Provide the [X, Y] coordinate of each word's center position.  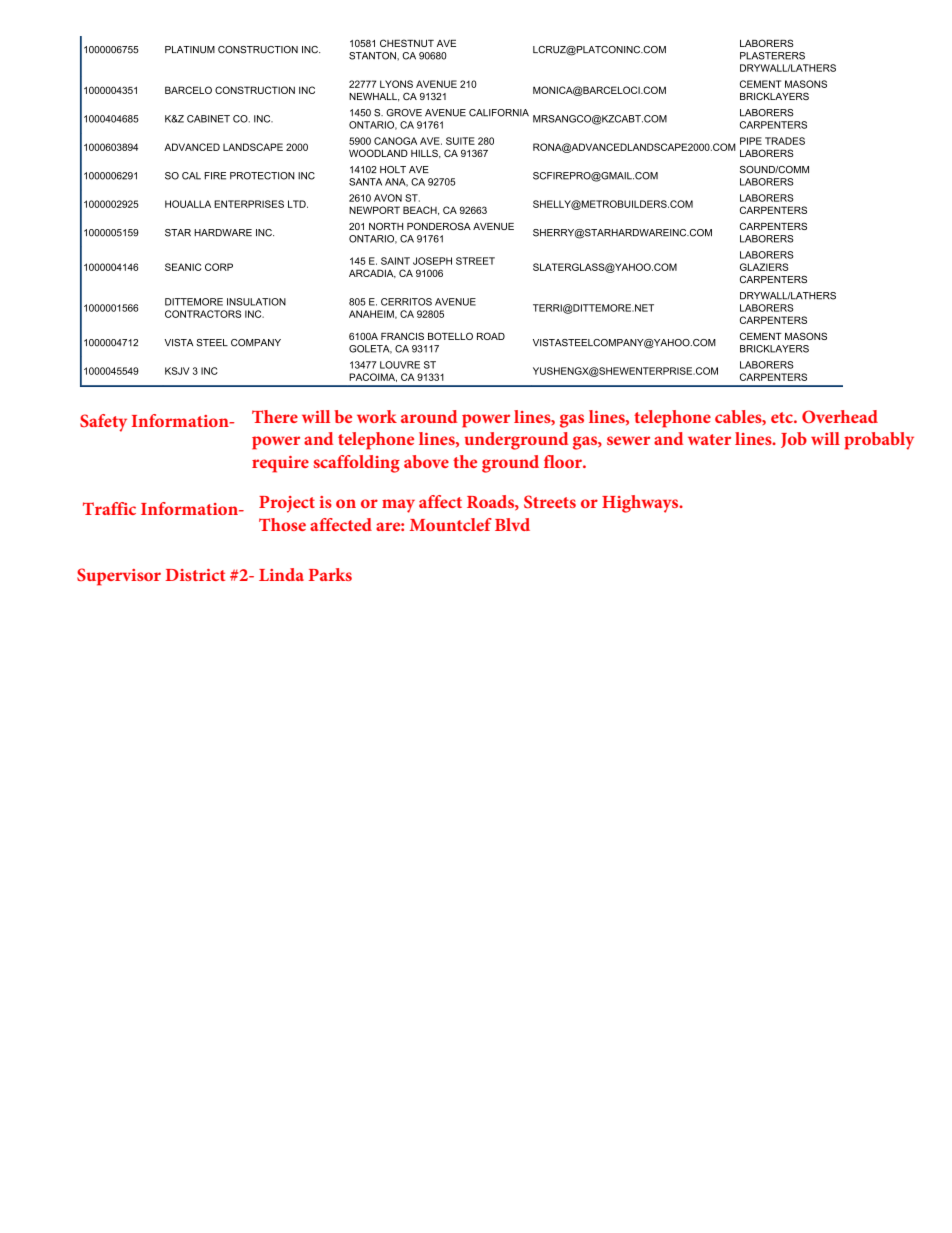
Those [282, 524]
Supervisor [119, 577]
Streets [550, 502]
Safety [103, 423]
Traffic [109, 508]
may [398, 506]
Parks [330, 574]
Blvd [512, 524]
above [426, 461]
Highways [641, 504]
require [280, 464]
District [195, 575]
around [429, 416]
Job [794, 440]
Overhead [840, 416]
